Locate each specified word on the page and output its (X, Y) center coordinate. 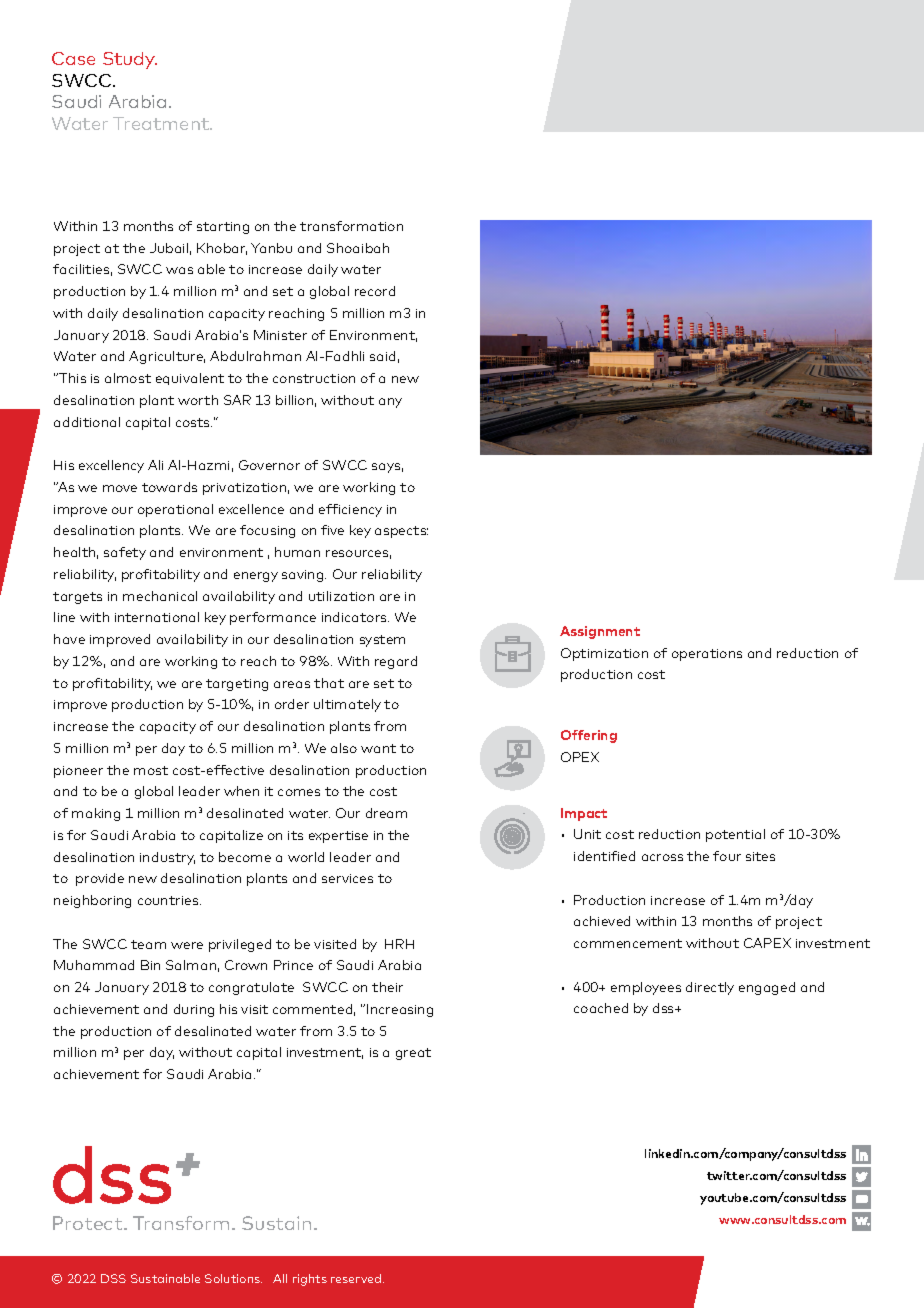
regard (396, 662)
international (157, 617)
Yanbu (271, 248)
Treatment (162, 123)
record (375, 291)
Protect (89, 1223)
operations (707, 655)
